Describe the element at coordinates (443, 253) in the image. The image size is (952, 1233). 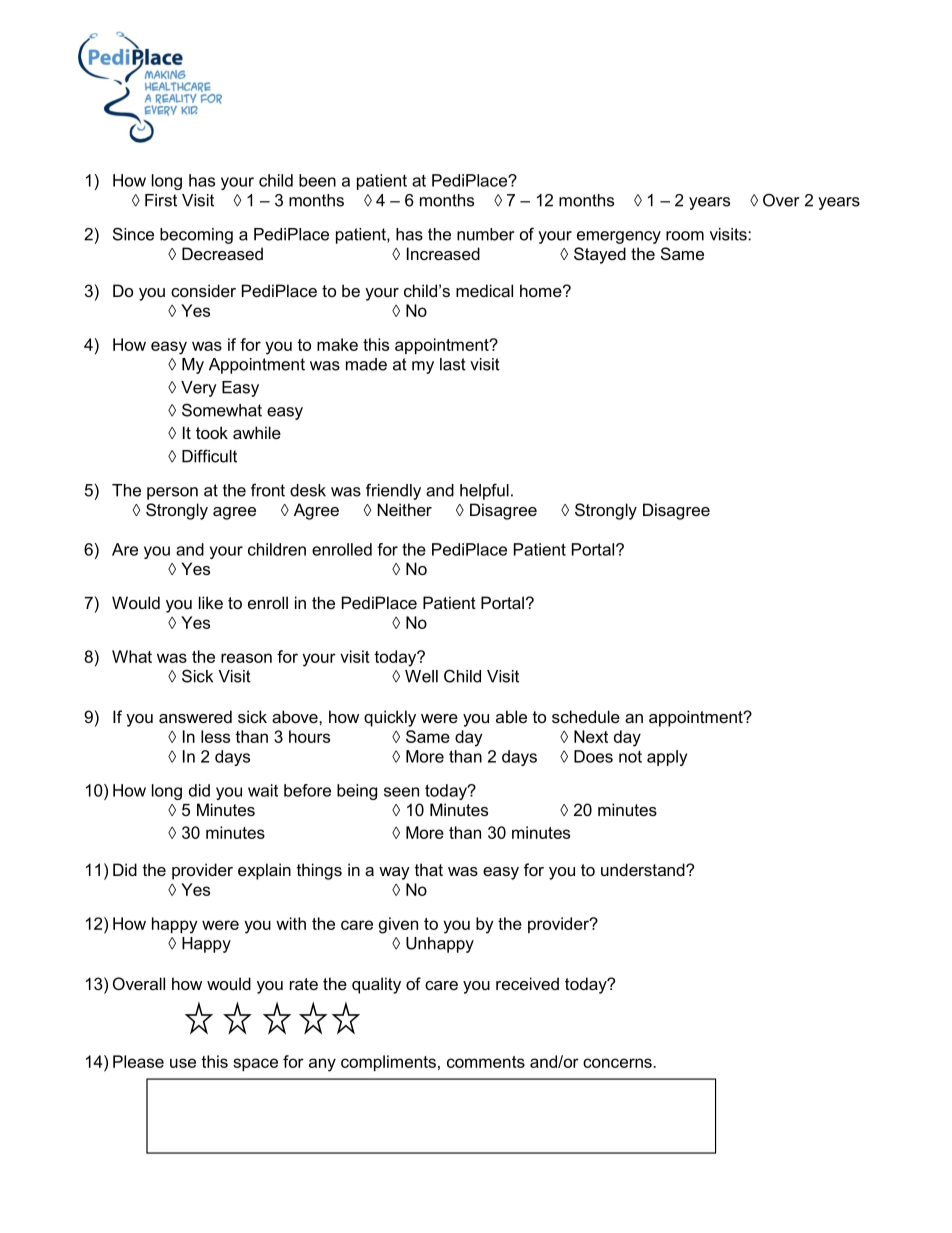
I see `Increased` at that location.
